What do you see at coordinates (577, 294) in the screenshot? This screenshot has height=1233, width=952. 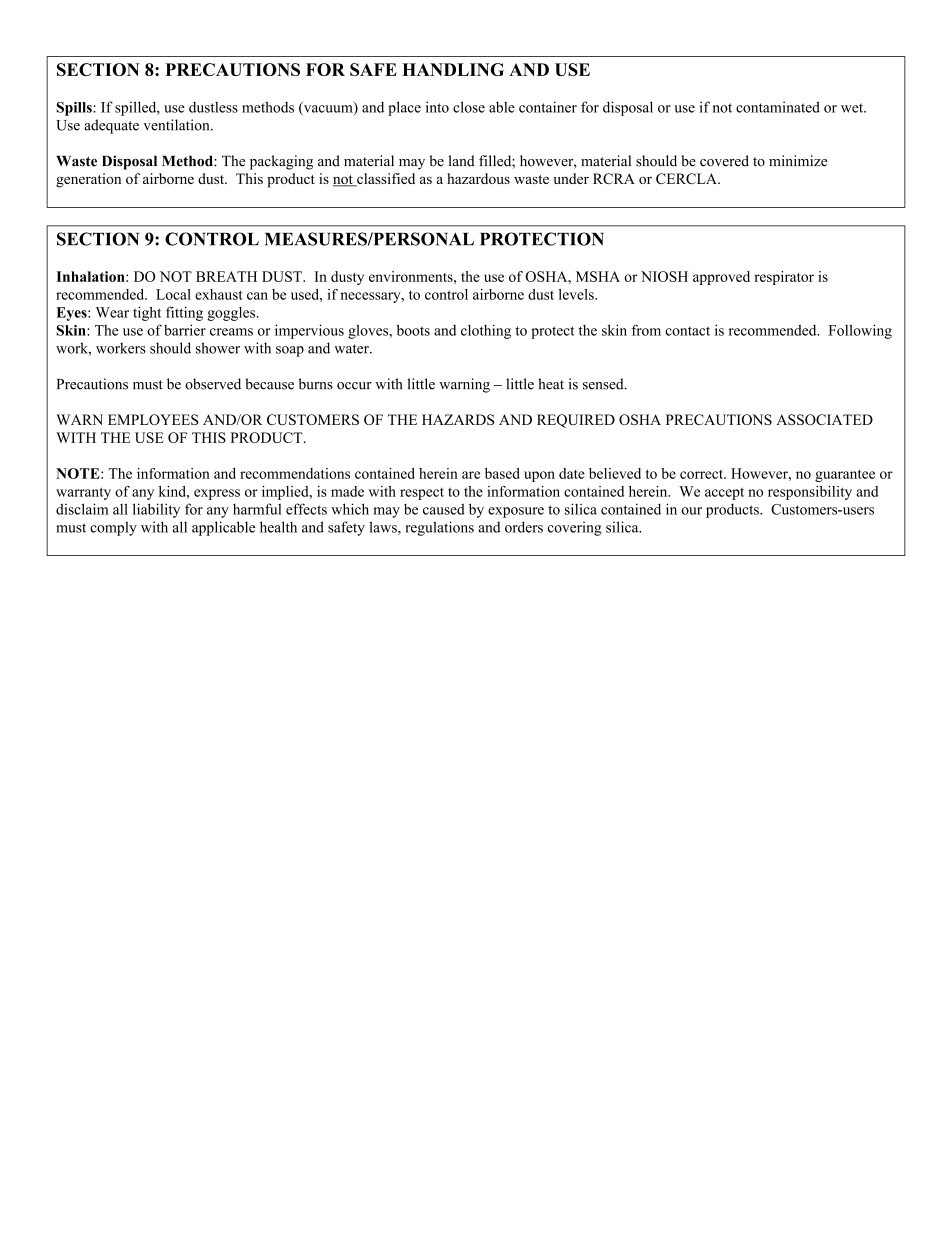 I see `levels` at bounding box center [577, 294].
